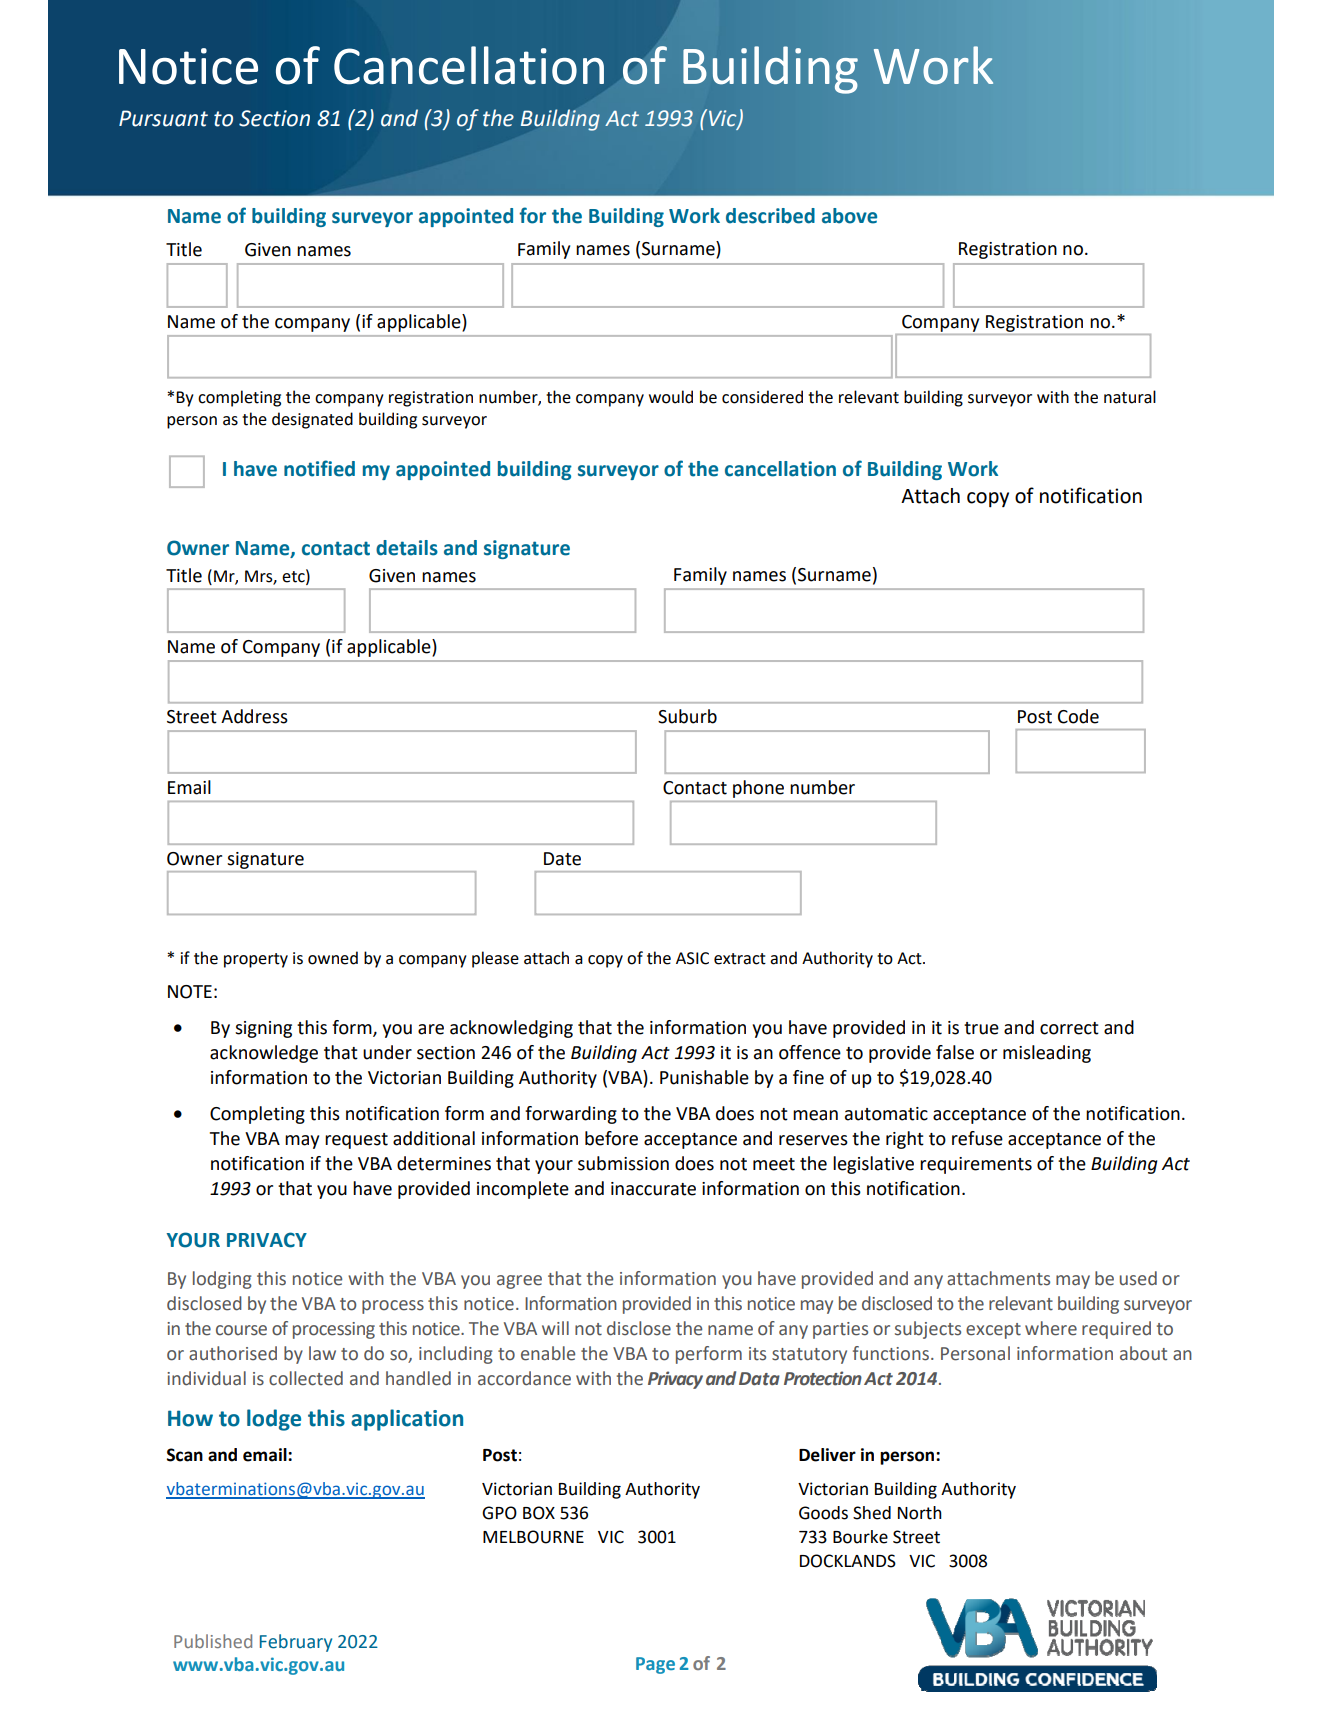 Image resolution: width=1328 pixels, height=1719 pixels. I want to click on natural, so click(1130, 397).
